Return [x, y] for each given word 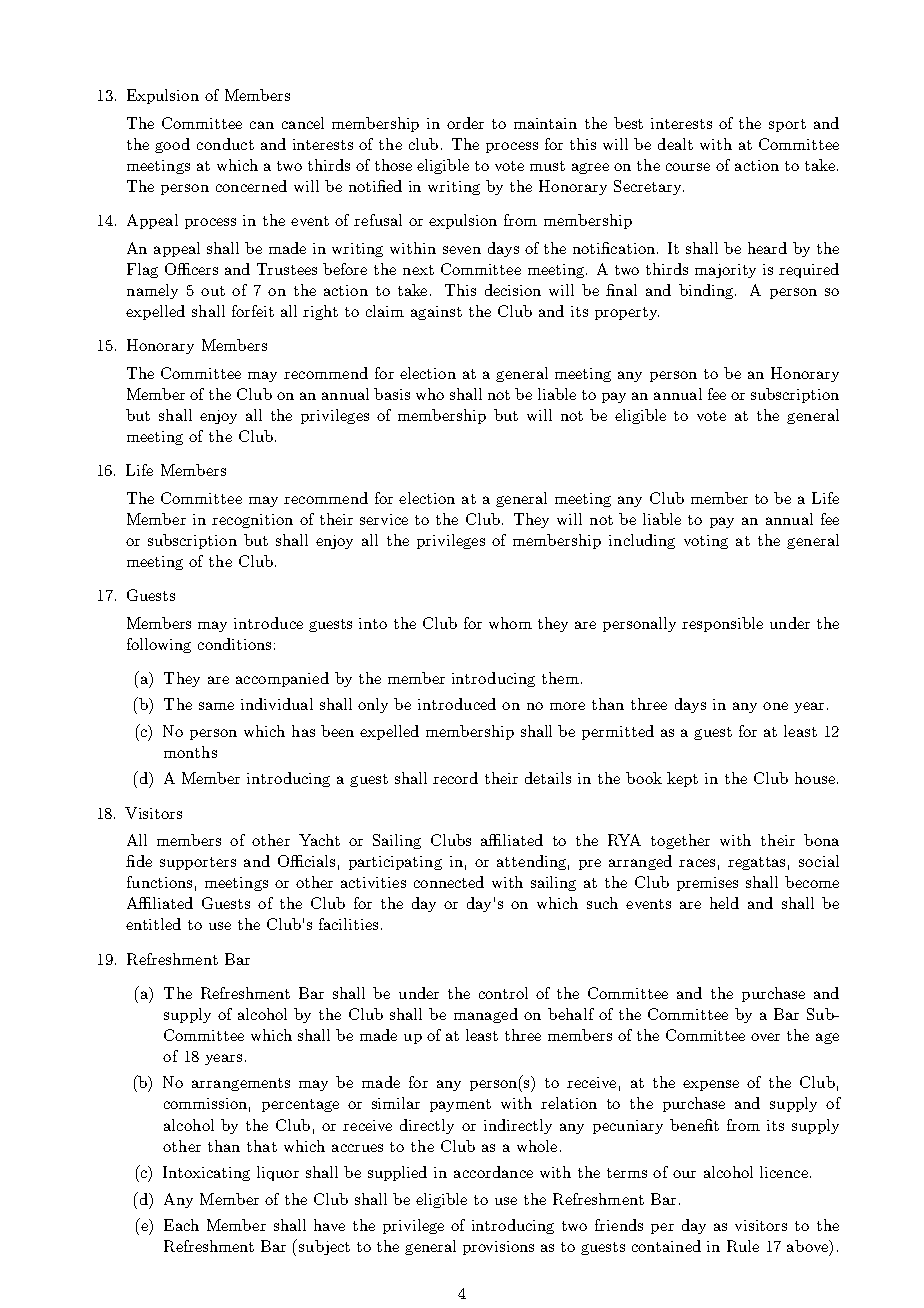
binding [707, 291]
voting [706, 542]
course [688, 167]
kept [682, 779]
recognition [252, 521]
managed [486, 1015]
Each [181, 1225]
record [455, 778]
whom [510, 623]
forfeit [253, 311]
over [765, 1037]
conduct [225, 144]
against [436, 313]
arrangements [241, 1084]
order [465, 123]
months [190, 752]
